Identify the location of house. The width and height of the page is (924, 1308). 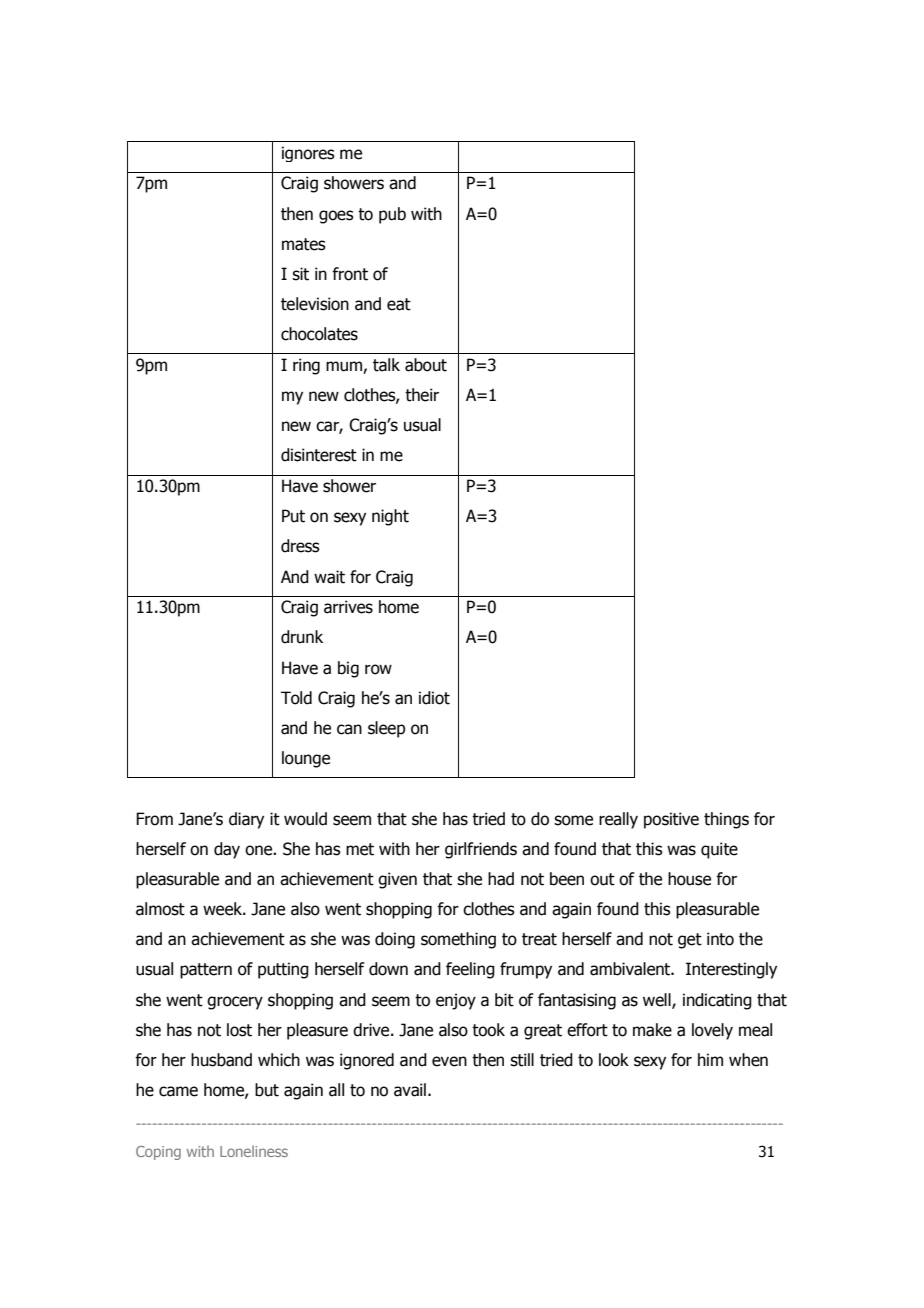
(689, 879).
